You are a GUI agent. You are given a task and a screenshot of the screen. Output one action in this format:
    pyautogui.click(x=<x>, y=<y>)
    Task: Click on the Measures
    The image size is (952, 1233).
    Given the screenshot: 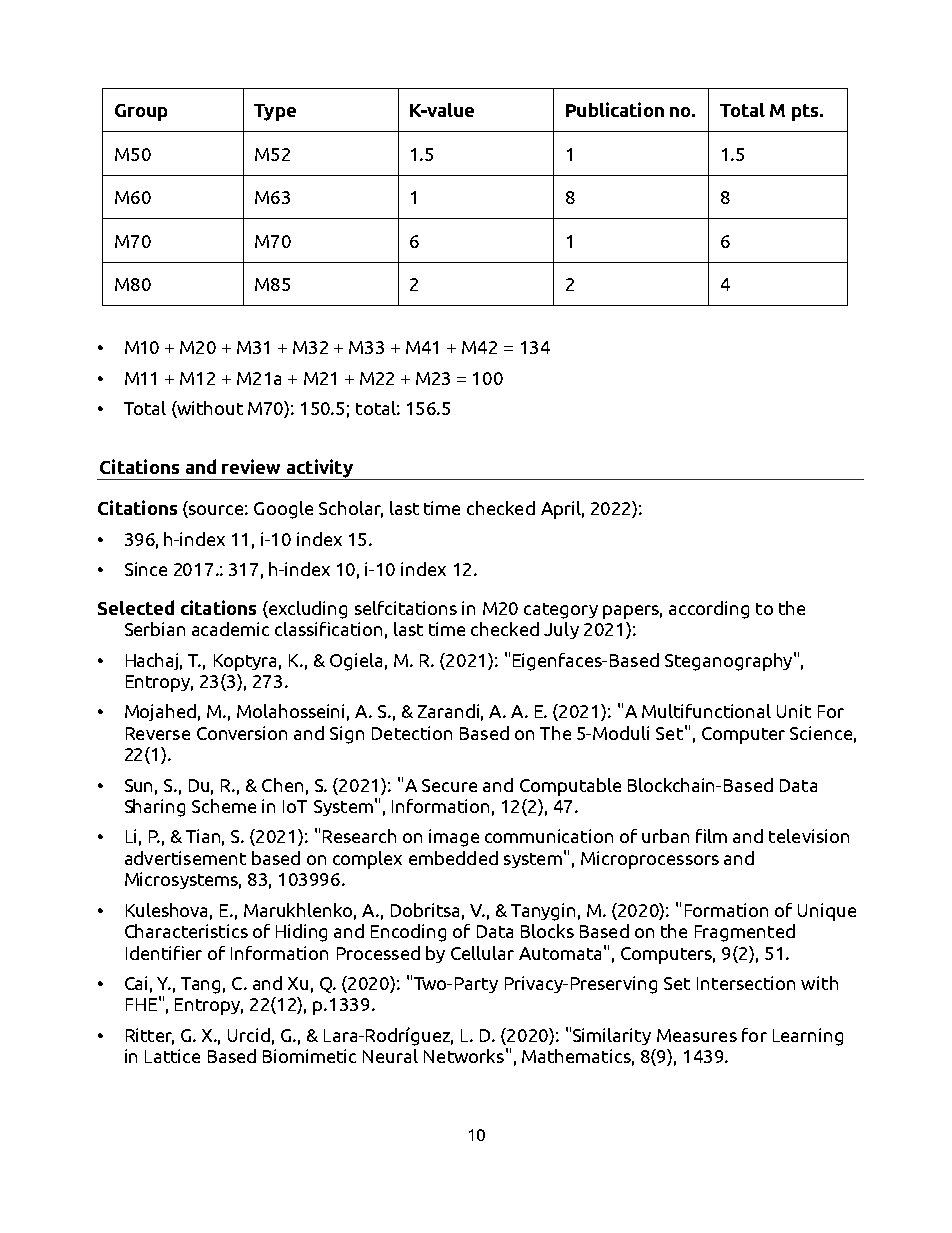 What is the action you would take?
    pyautogui.click(x=697, y=1035)
